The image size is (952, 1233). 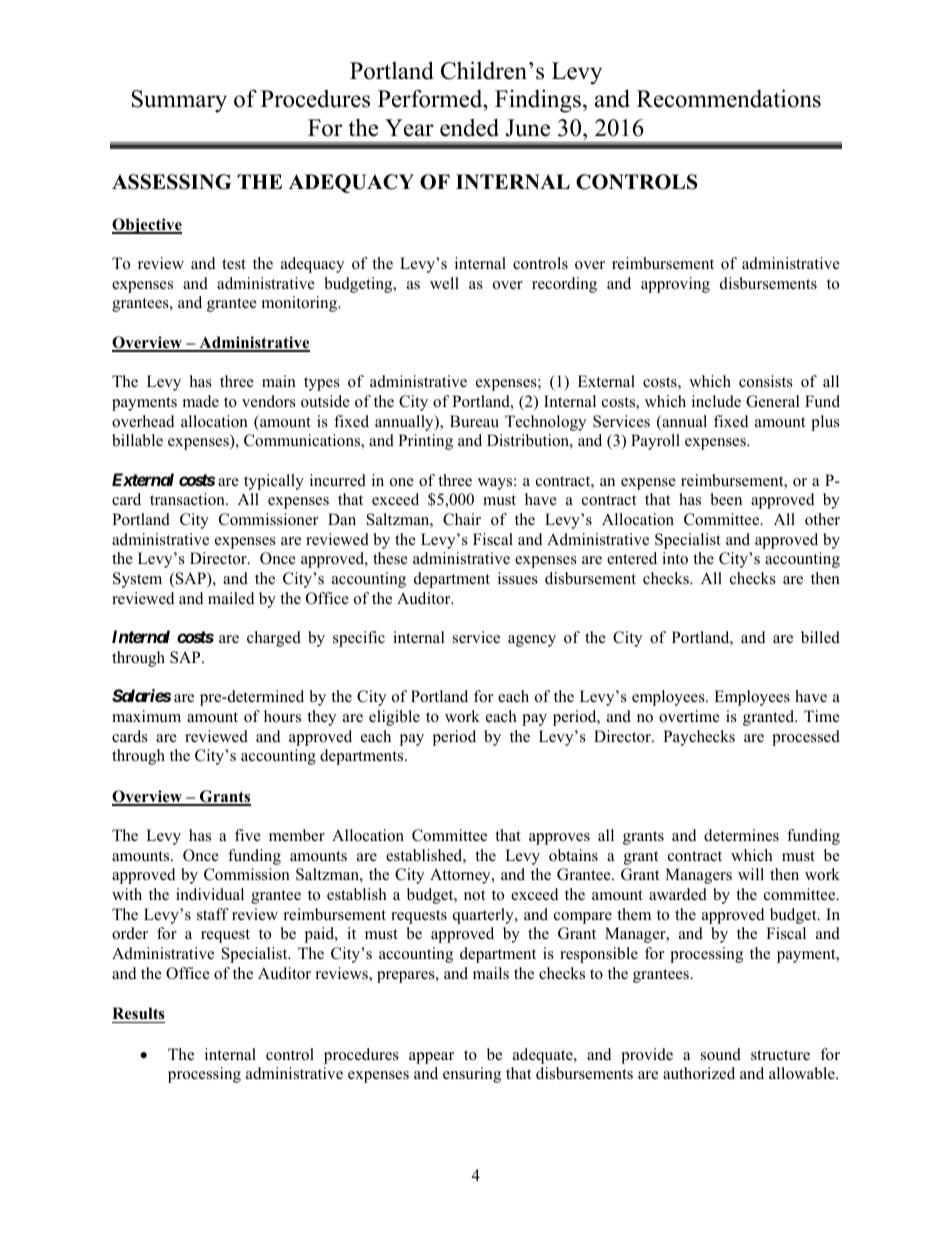 I want to click on into, so click(x=675, y=558).
